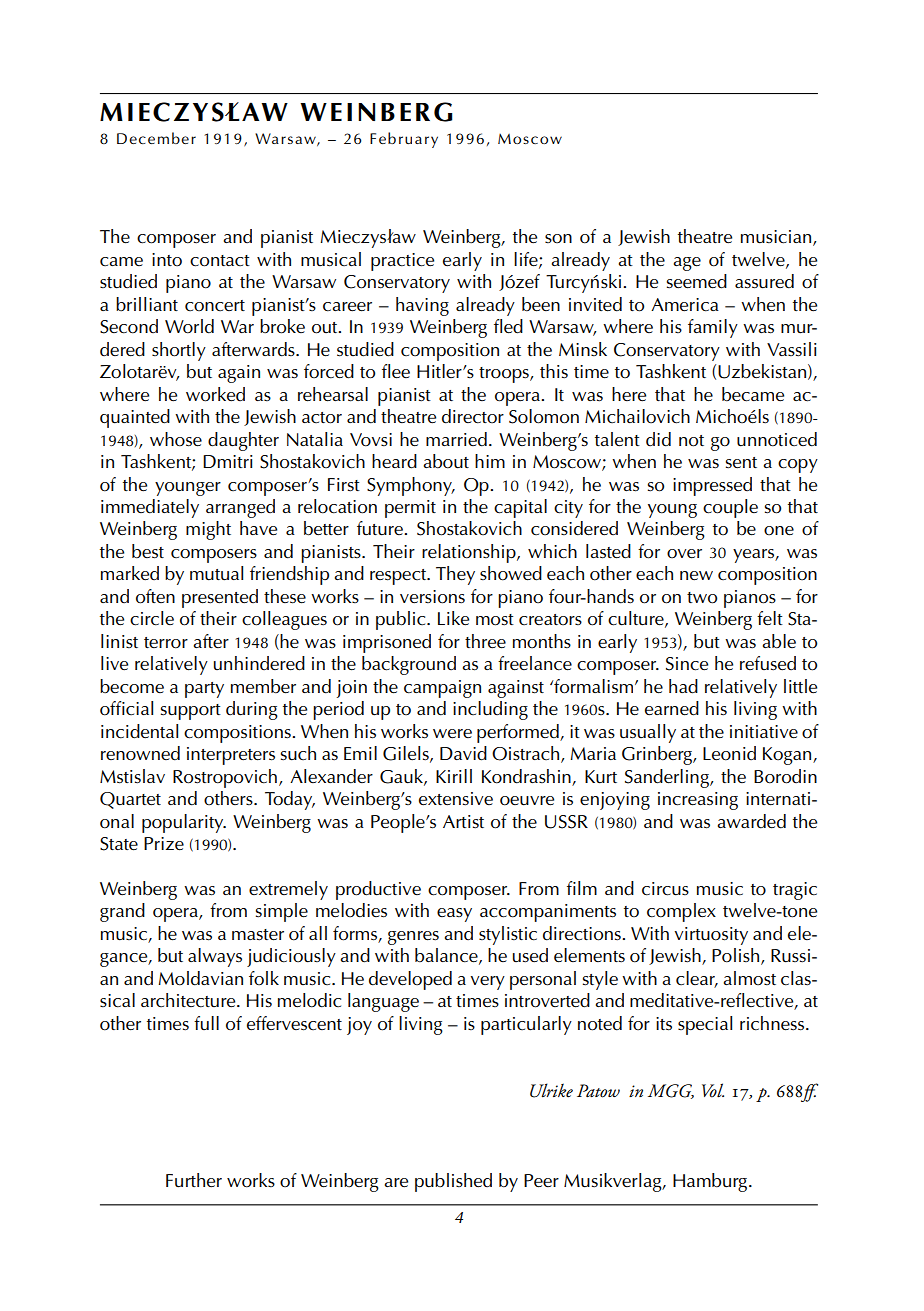 The image size is (924, 1311). What do you see at coordinates (215, 957) in the screenshot?
I see `always` at bounding box center [215, 957].
